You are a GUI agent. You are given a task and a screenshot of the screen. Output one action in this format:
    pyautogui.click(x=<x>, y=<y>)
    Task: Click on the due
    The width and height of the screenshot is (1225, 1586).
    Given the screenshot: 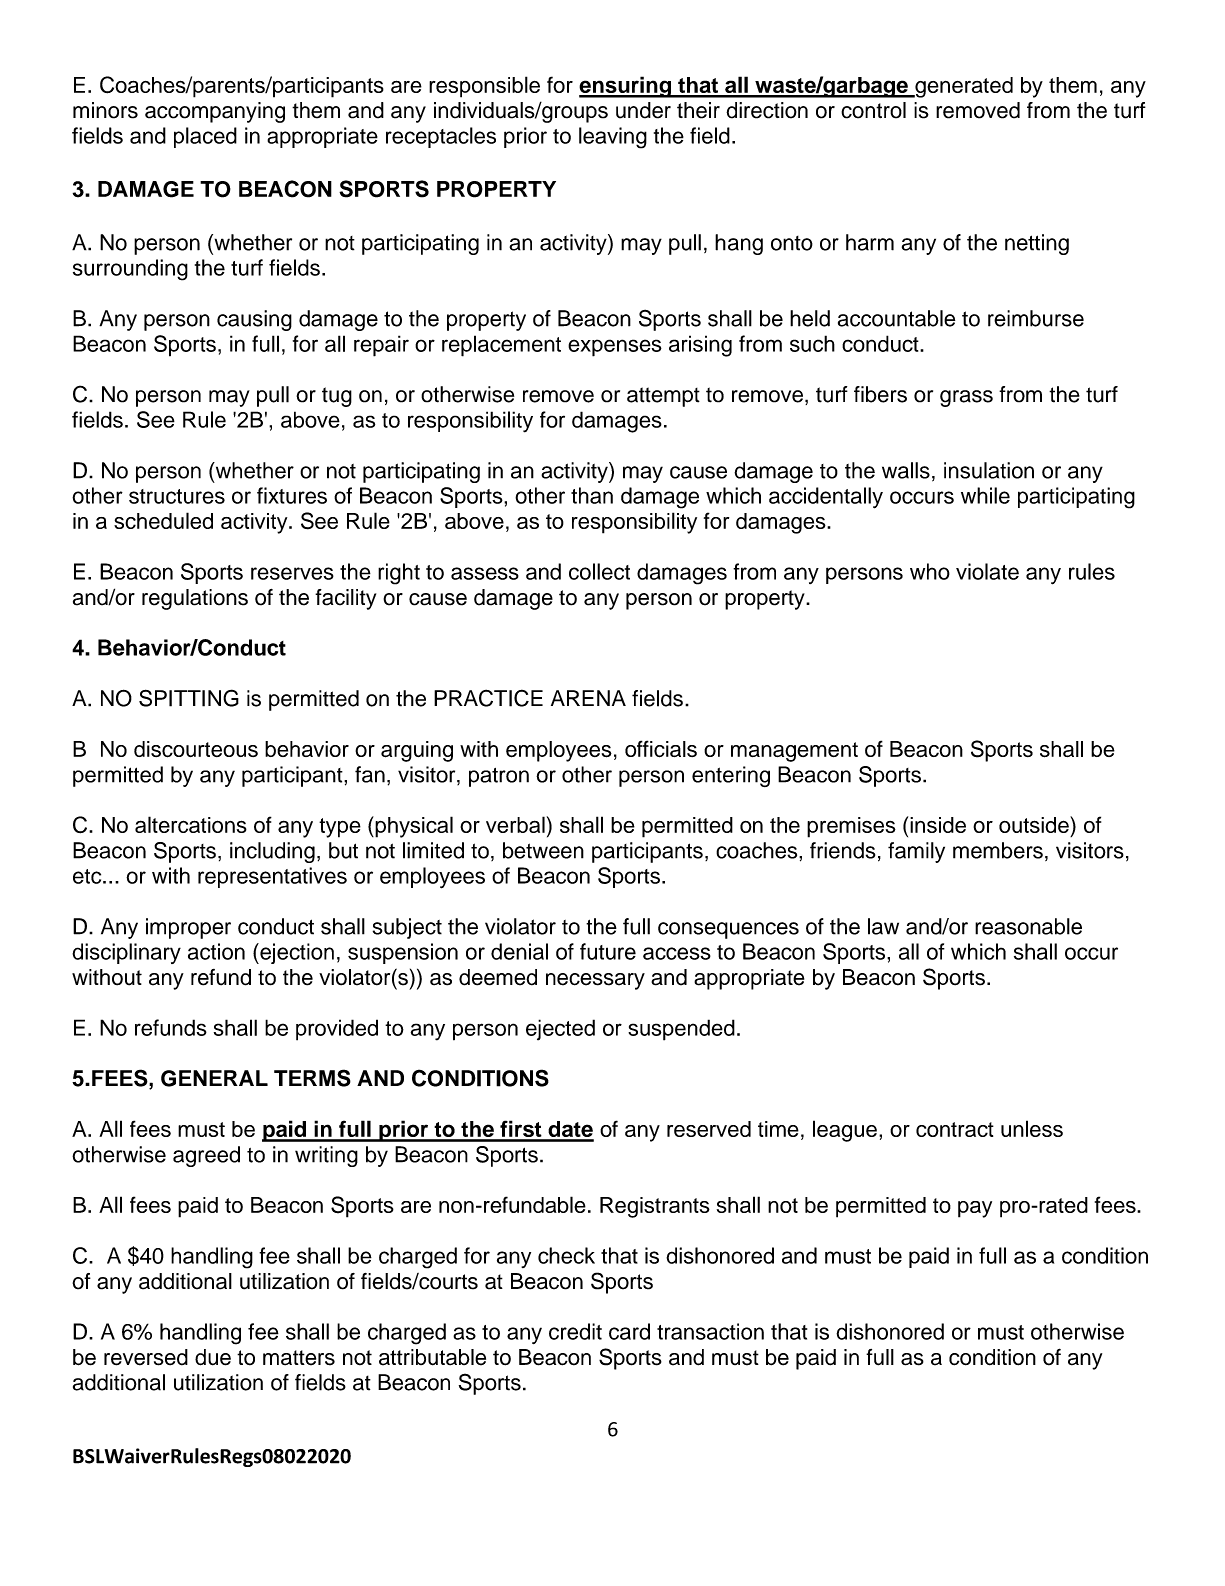 What is the action you would take?
    pyautogui.click(x=213, y=1357)
